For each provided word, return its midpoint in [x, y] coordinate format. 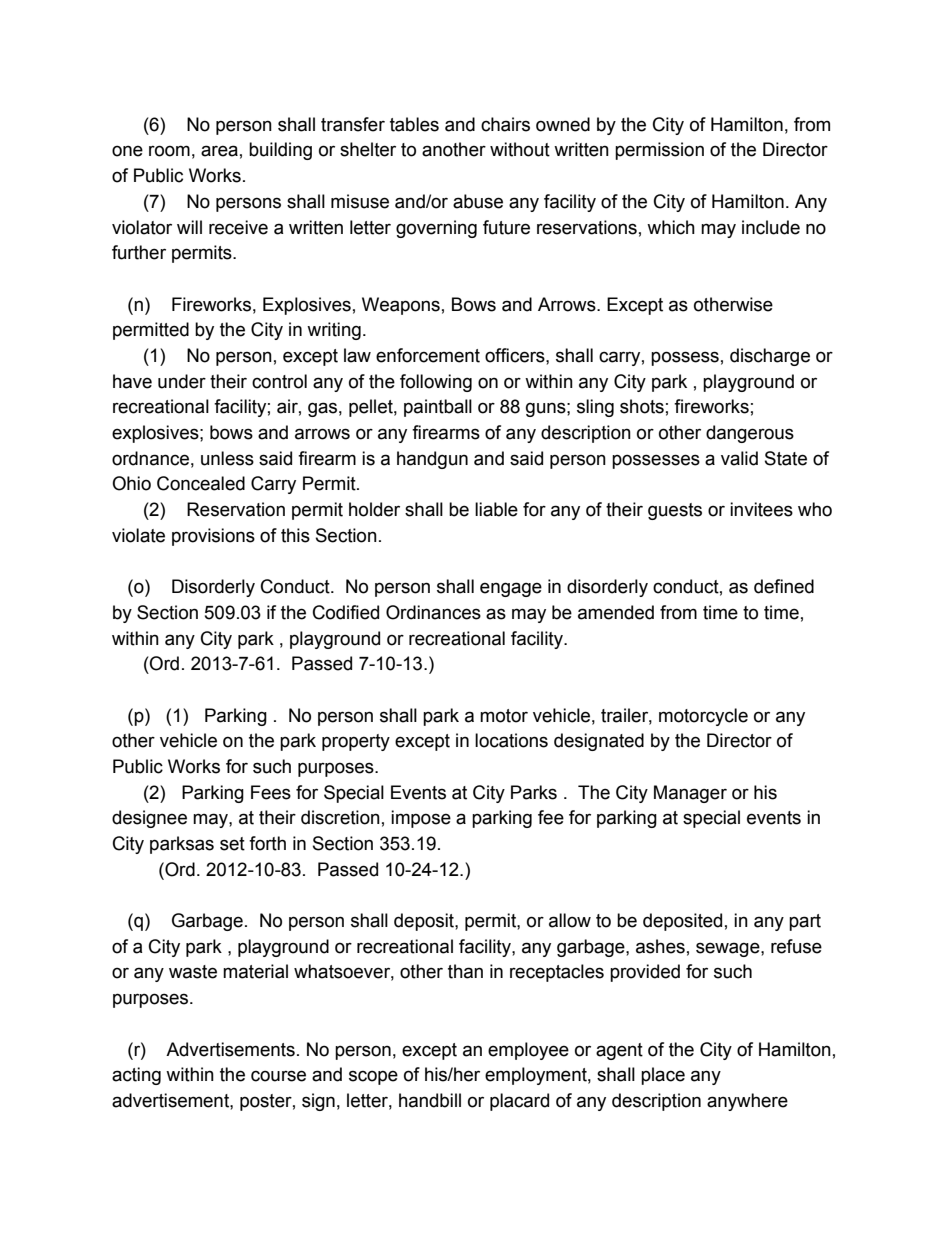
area [219, 151]
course [278, 1076]
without [520, 149]
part [805, 922]
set [232, 844]
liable [496, 509]
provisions [213, 537]
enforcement [428, 355]
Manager [690, 794]
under [182, 381]
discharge [770, 357]
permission [659, 151]
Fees [271, 792]
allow [570, 920]
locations [511, 740]
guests [675, 511]
